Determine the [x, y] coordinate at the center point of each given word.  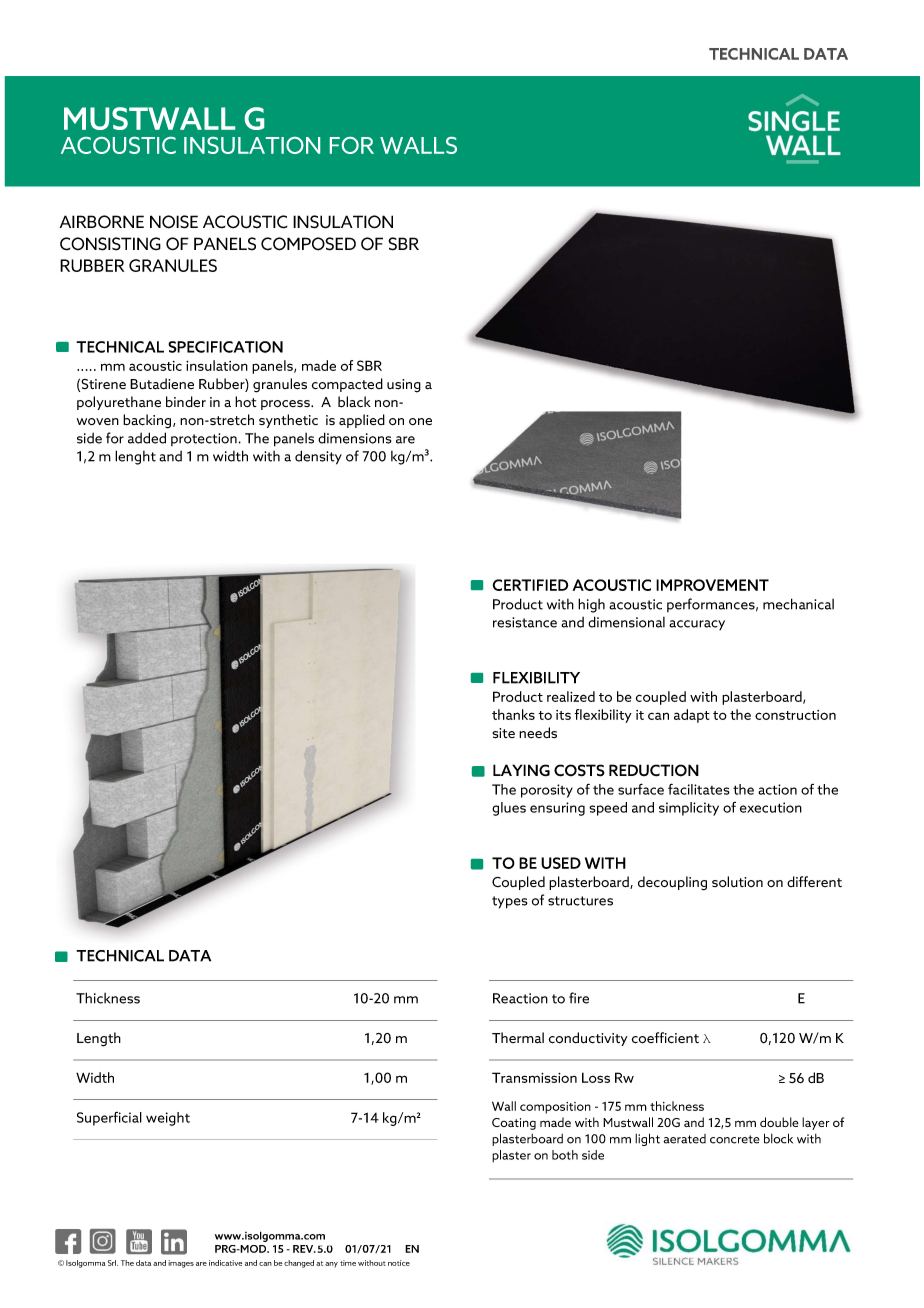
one [420, 421]
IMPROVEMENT [712, 585]
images [181, 1264]
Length [99, 1039]
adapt [692, 716]
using [404, 386]
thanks [513, 714]
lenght [135, 457]
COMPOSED [308, 244]
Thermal [518, 1037]
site [503, 733]
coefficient [665, 1038]
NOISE [174, 222]
